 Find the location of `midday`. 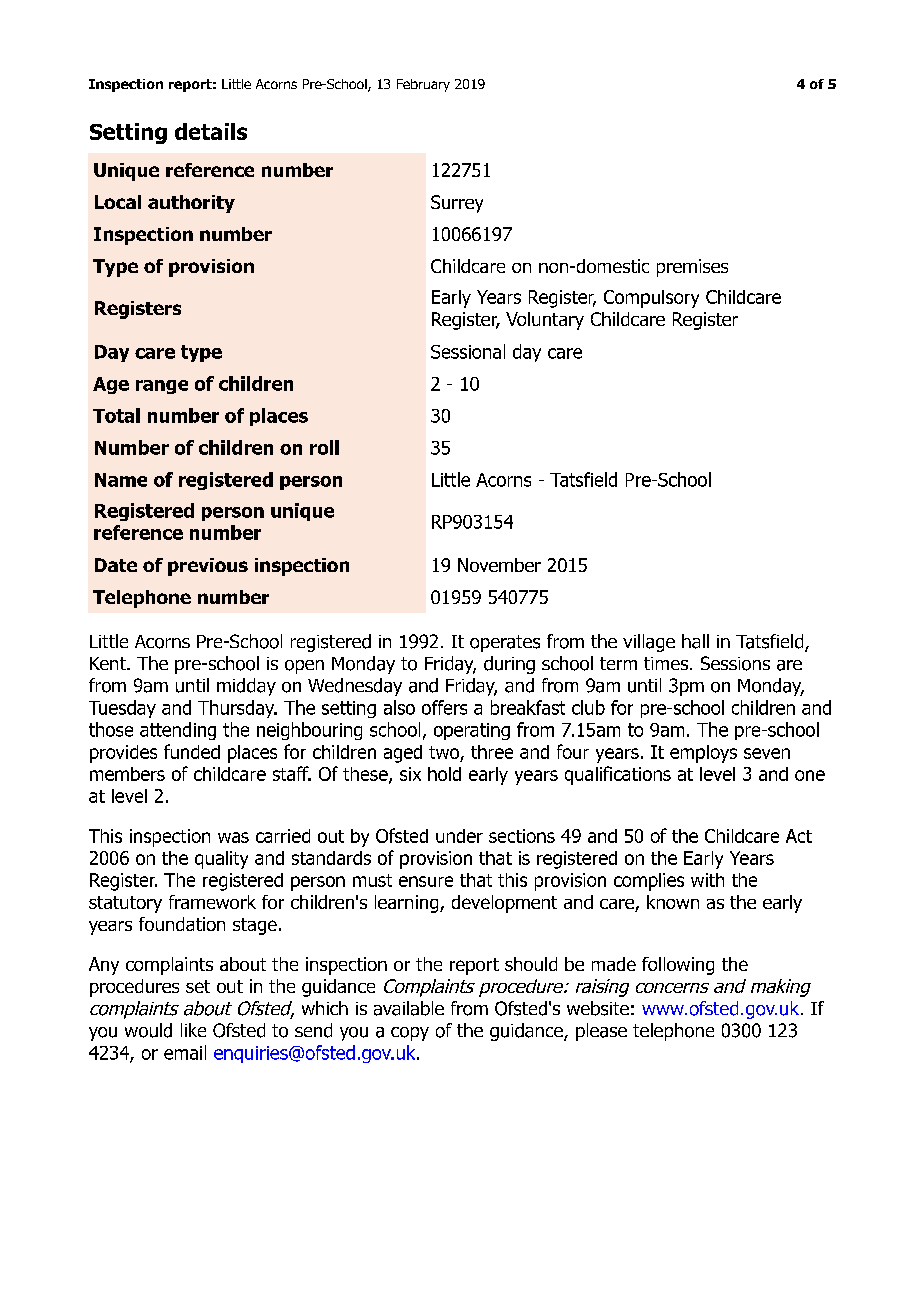

midday is located at coordinates (246, 687).
